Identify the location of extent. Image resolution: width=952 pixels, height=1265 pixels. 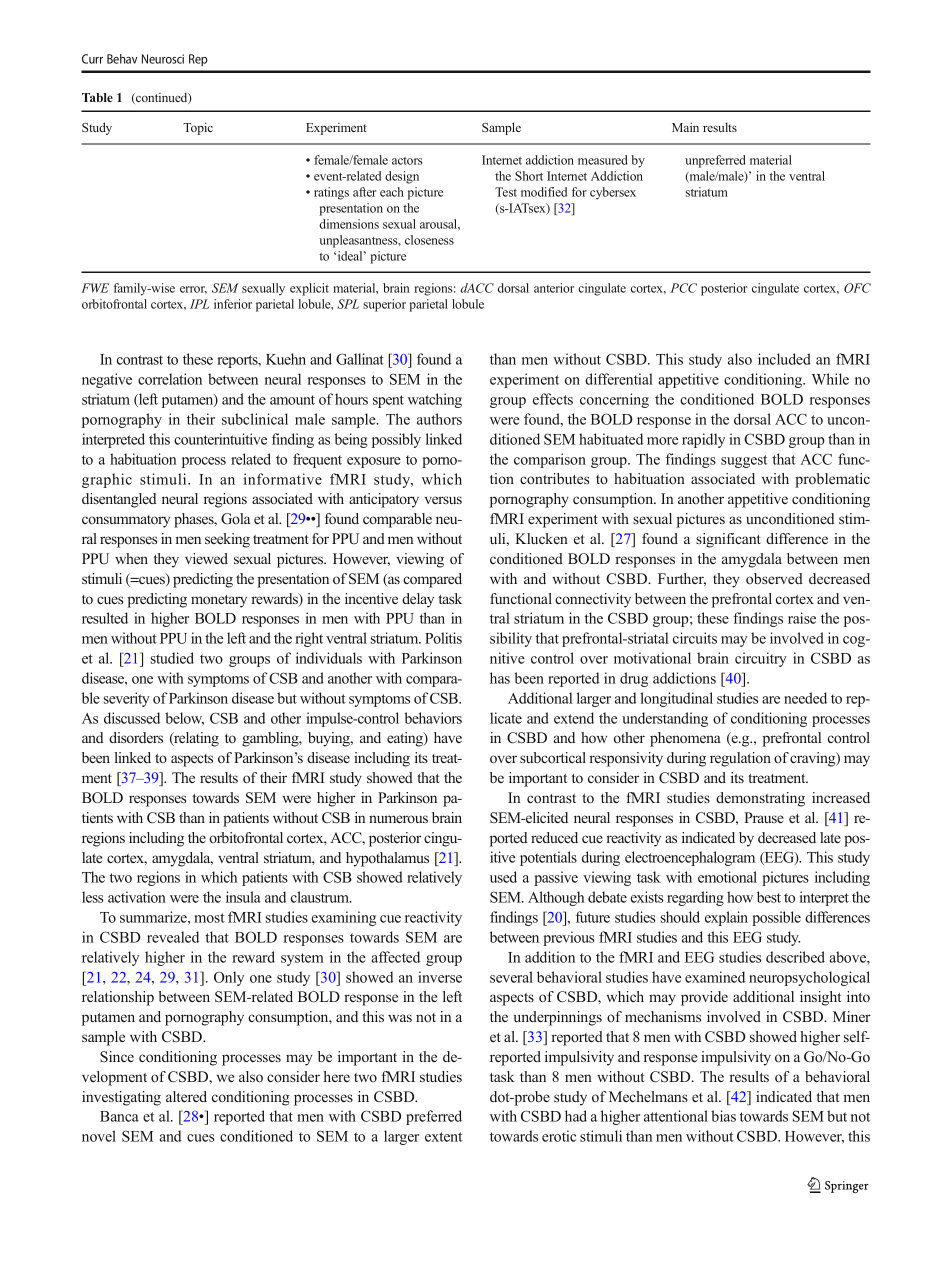
(443, 1137).
